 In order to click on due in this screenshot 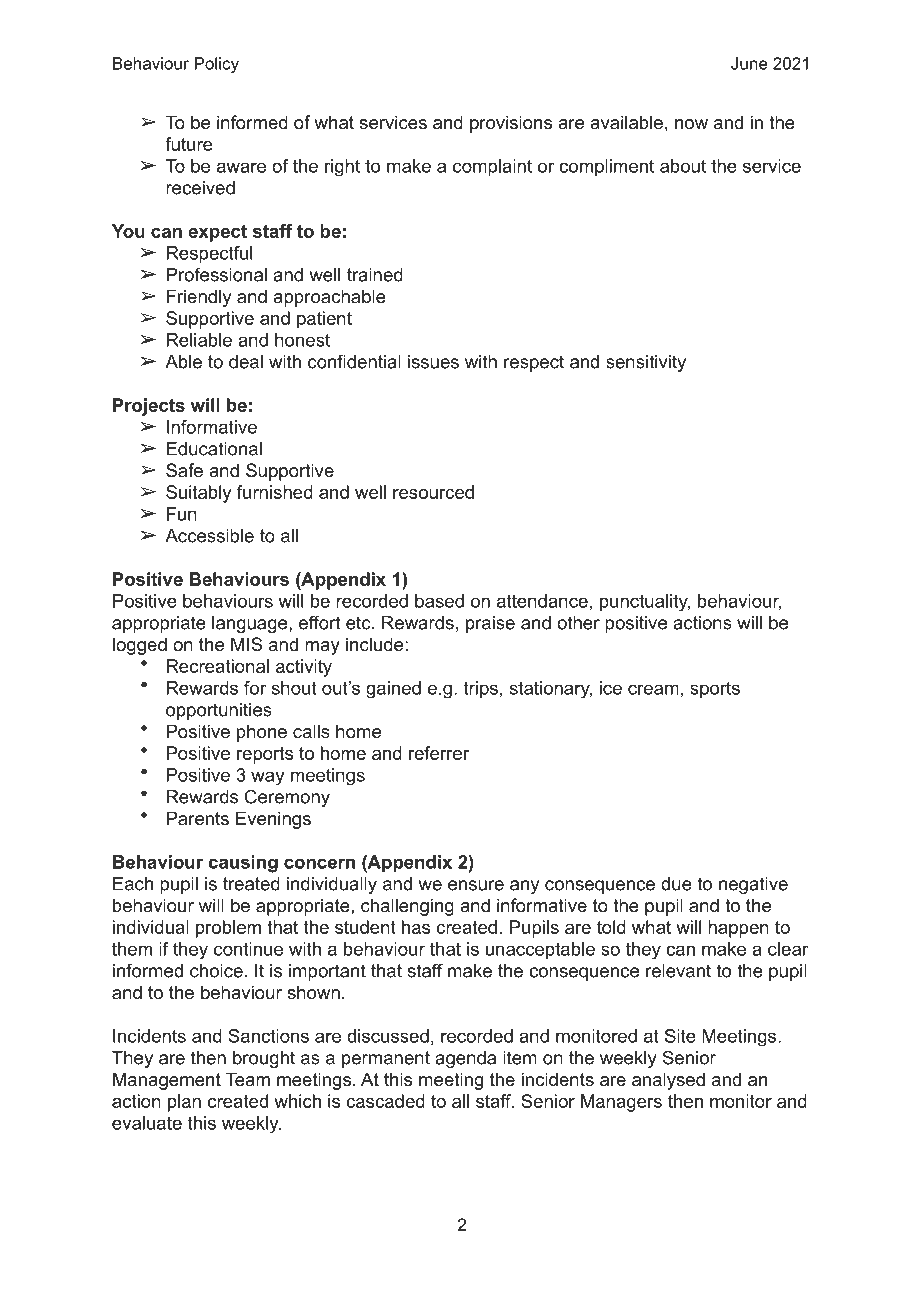, I will do `click(676, 884)`.
